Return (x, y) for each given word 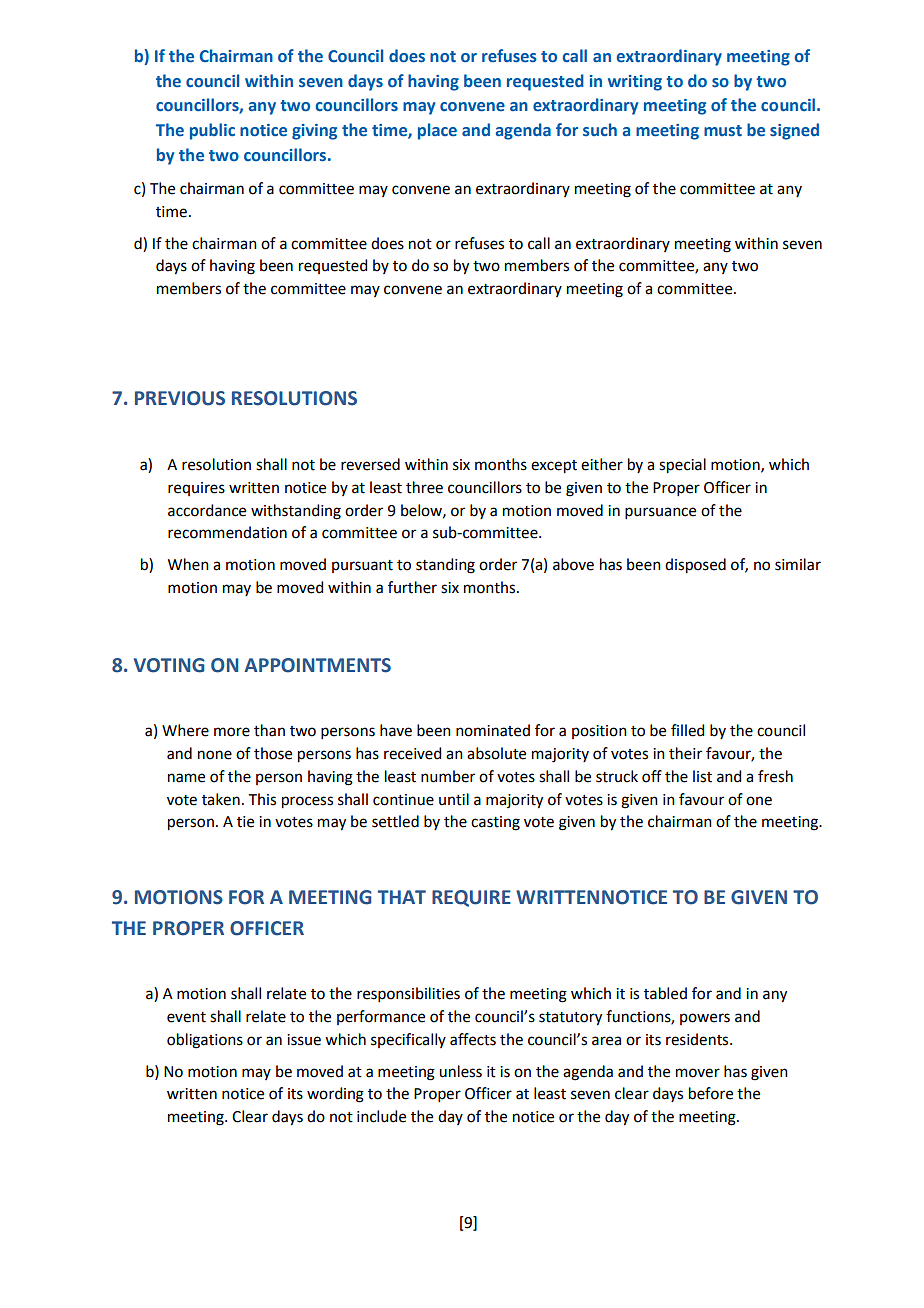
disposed (695, 566)
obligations (205, 1041)
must (723, 131)
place (437, 131)
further (412, 587)
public (212, 131)
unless (460, 1071)
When (188, 564)
